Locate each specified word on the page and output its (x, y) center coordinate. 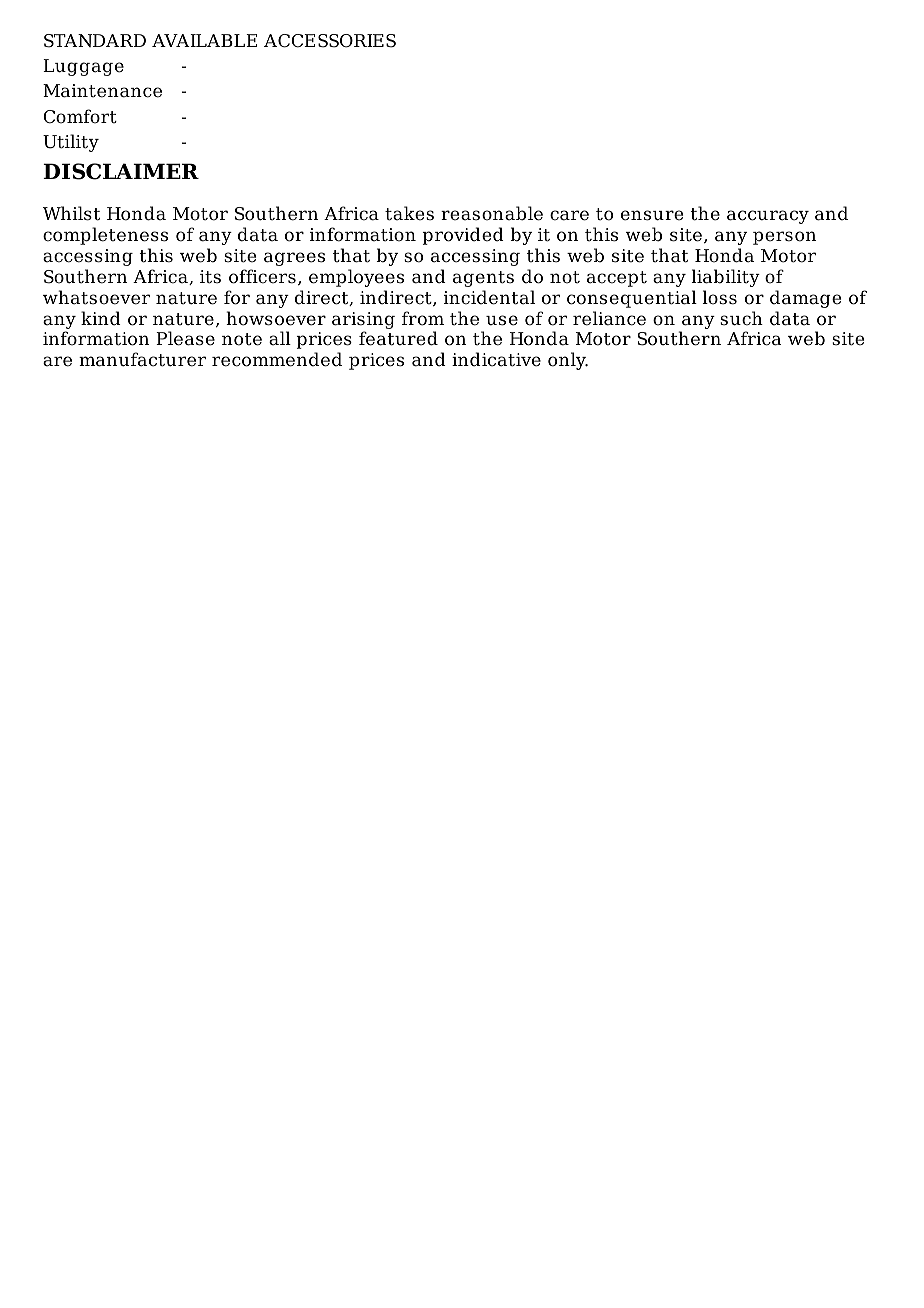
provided (463, 236)
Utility (71, 143)
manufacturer (142, 359)
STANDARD (95, 41)
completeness (105, 236)
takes (409, 213)
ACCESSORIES (330, 41)
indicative (496, 359)
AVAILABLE (204, 40)
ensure (652, 215)
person (784, 238)
